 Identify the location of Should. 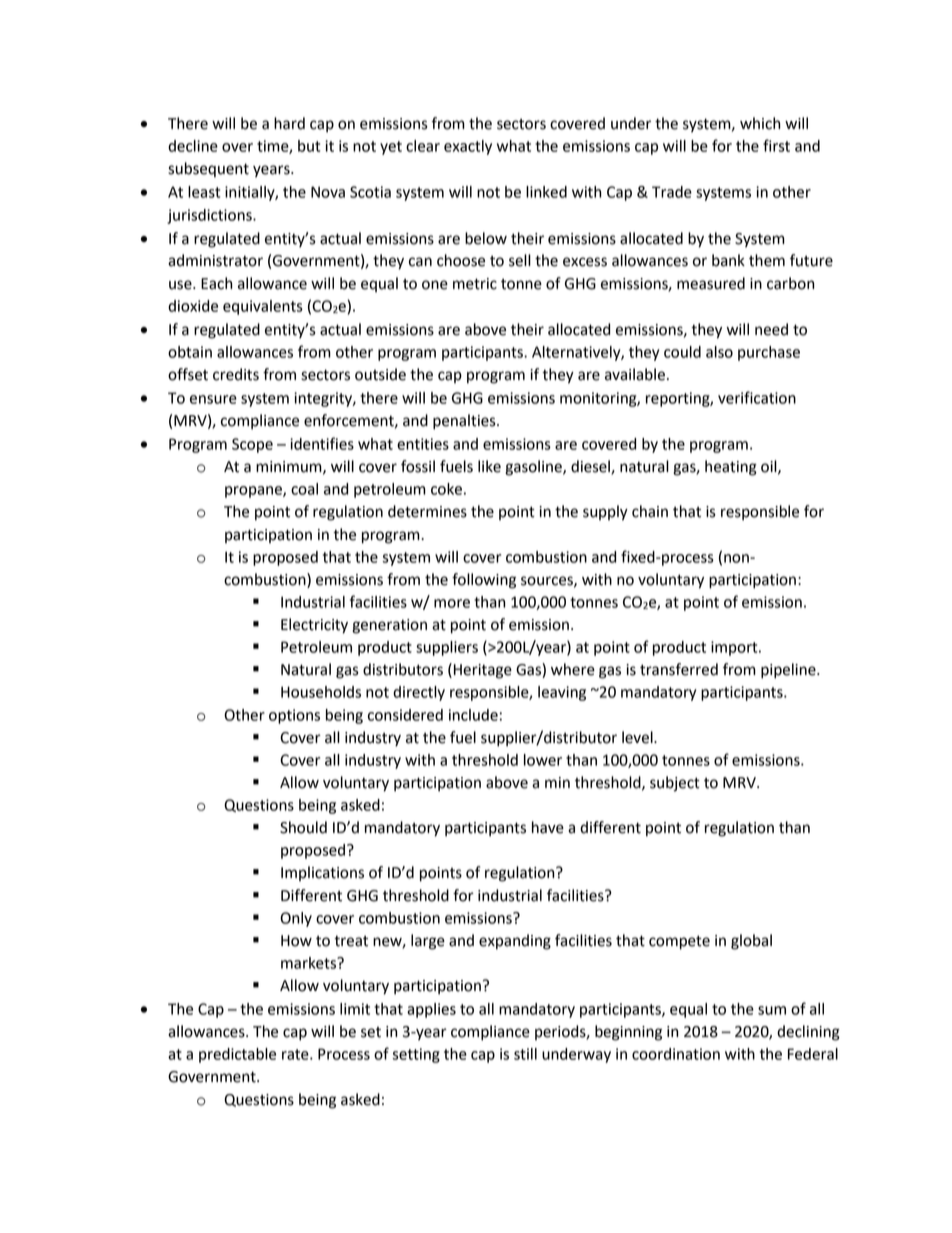
(303, 827).
